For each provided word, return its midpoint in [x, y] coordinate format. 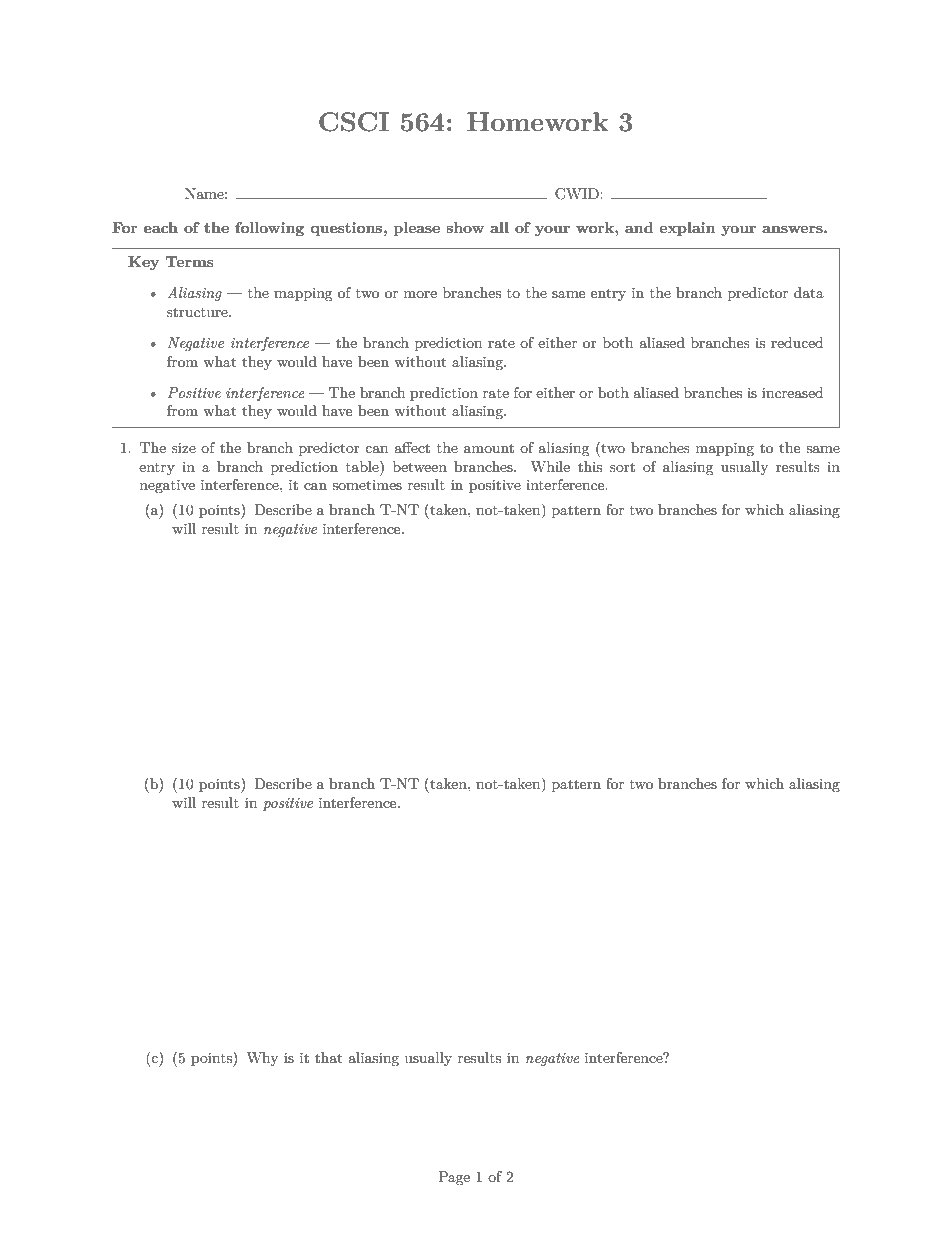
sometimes [367, 485]
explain [687, 229]
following [269, 229]
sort [622, 467]
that [328, 1057]
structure [198, 312]
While [550, 466]
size [184, 448]
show [465, 227]
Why [262, 1059]
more [420, 294]
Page [454, 1178]
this [590, 466]
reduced [797, 342]
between [420, 466]
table [363, 466]
